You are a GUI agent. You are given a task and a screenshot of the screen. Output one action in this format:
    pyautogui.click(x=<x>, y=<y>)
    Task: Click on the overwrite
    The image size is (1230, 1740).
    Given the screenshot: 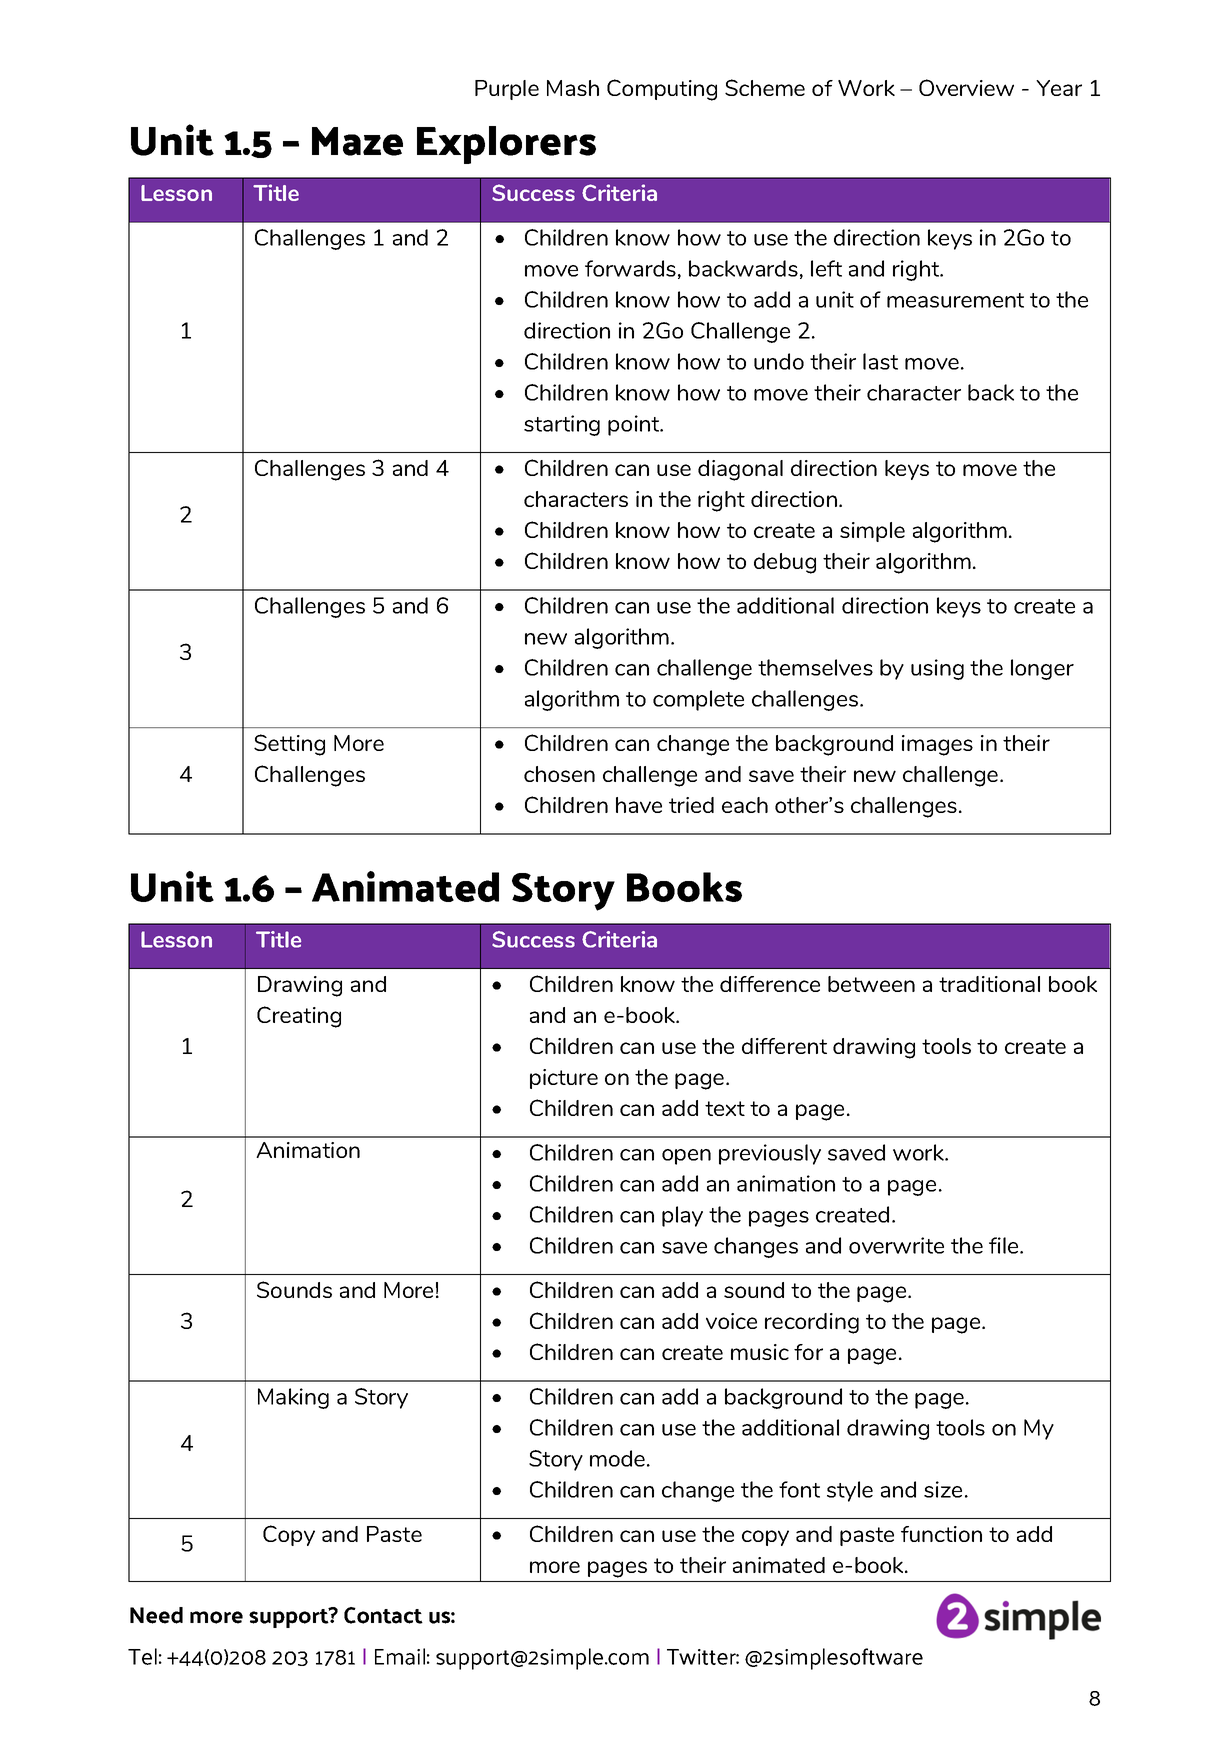 What is the action you would take?
    pyautogui.click(x=896, y=1245)
